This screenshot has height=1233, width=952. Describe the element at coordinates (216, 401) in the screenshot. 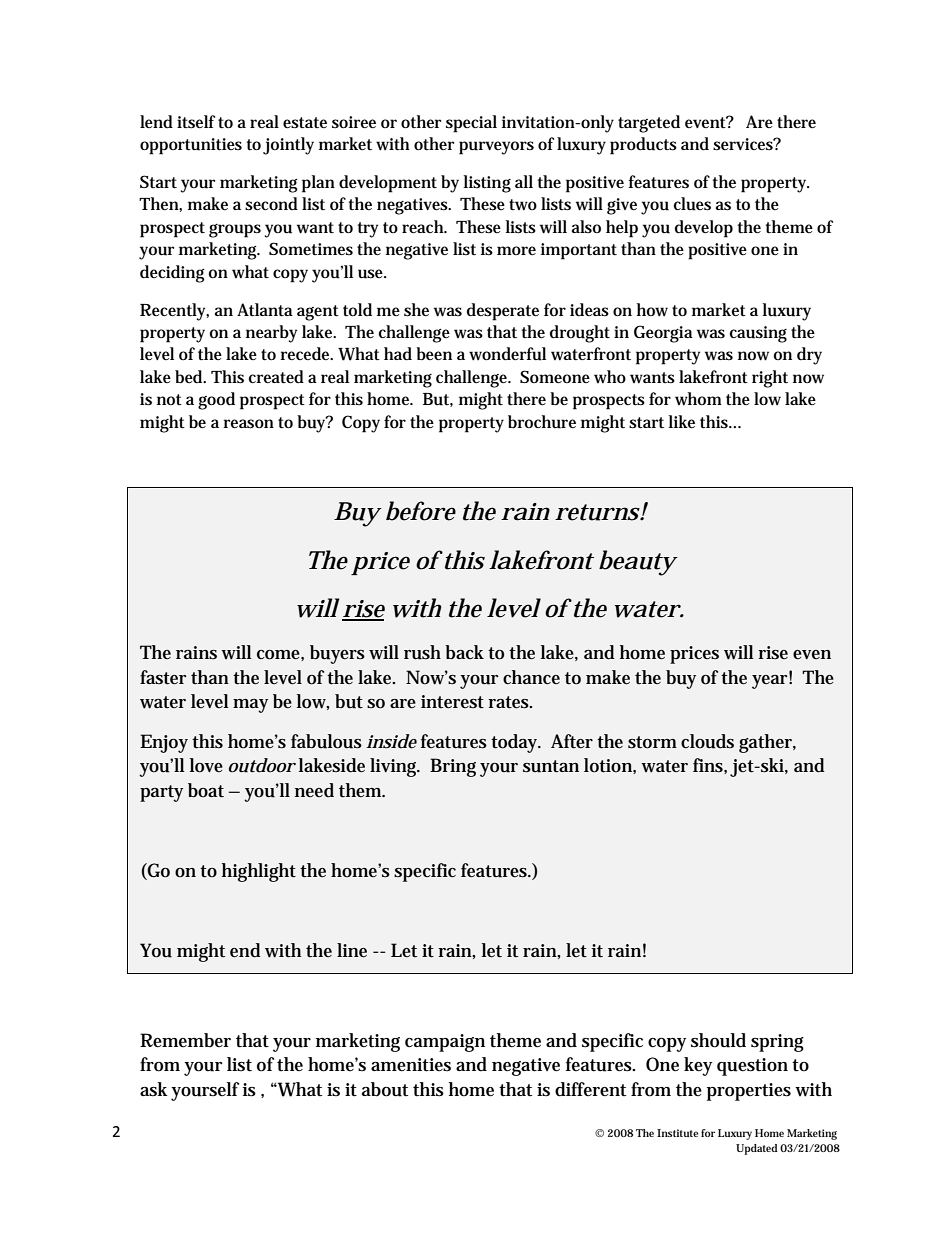

I see `good` at that location.
